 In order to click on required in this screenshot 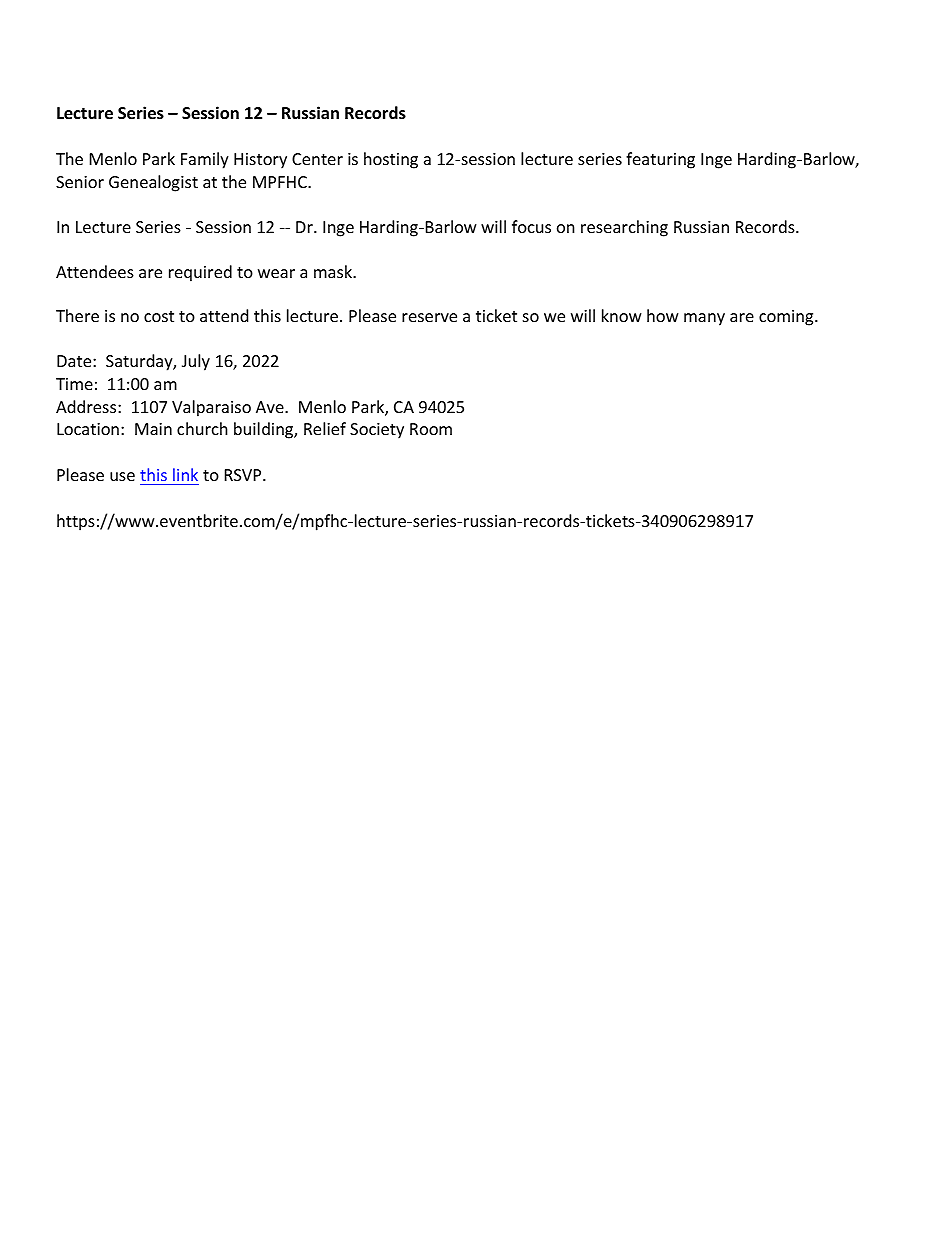, I will do `click(200, 273)`.
